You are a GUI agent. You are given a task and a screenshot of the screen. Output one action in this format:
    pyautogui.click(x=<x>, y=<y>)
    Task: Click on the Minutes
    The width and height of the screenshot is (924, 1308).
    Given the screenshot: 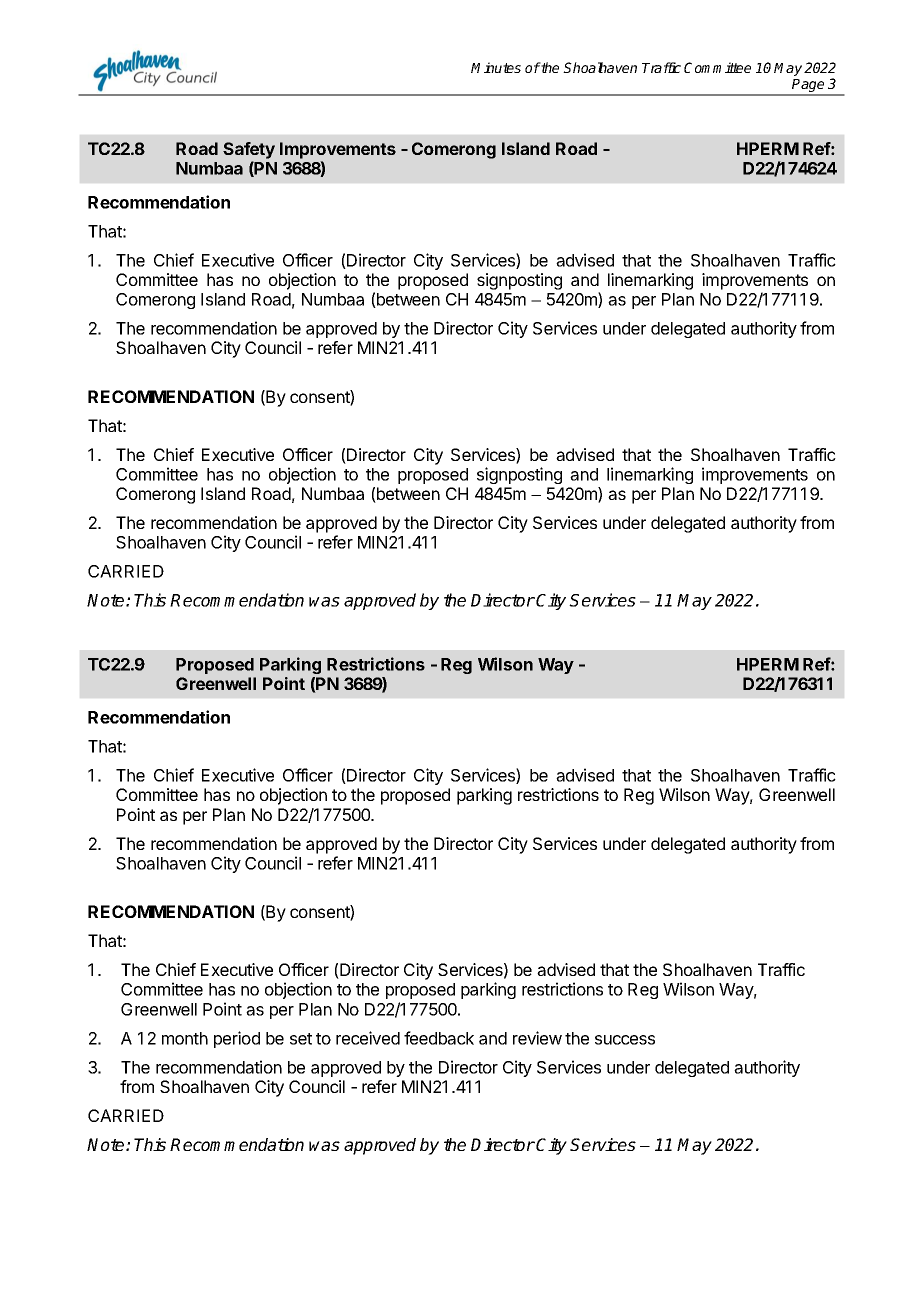 What is the action you would take?
    pyautogui.click(x=496, y=67)
